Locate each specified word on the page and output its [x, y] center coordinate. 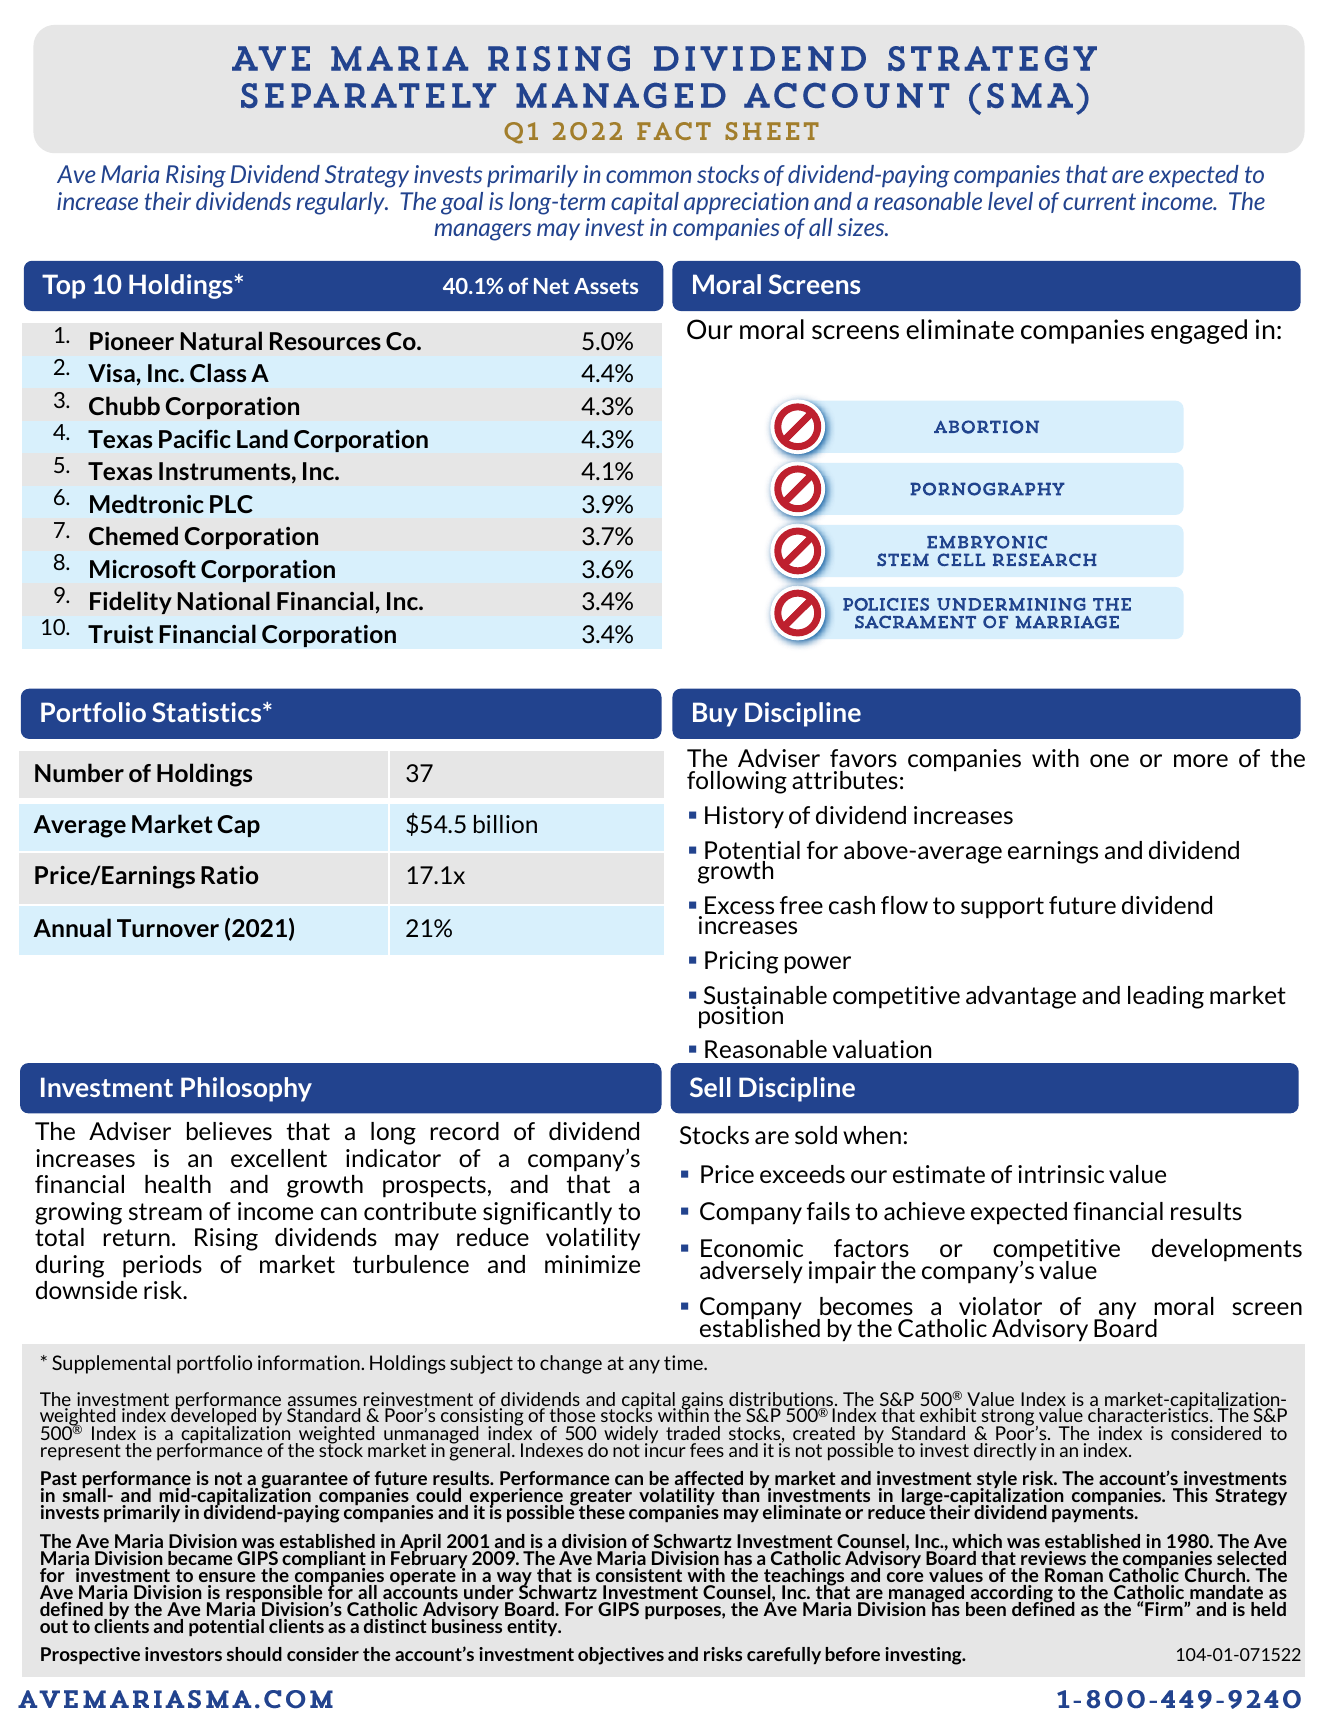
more [1201, 760]
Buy [715, 714]
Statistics [208, 712]
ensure [227, 1577]
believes [229, 1131]
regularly [341, 203]
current [1099, 201]
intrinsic [1061, 1174]
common [649, 176]
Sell [710, 1087]
